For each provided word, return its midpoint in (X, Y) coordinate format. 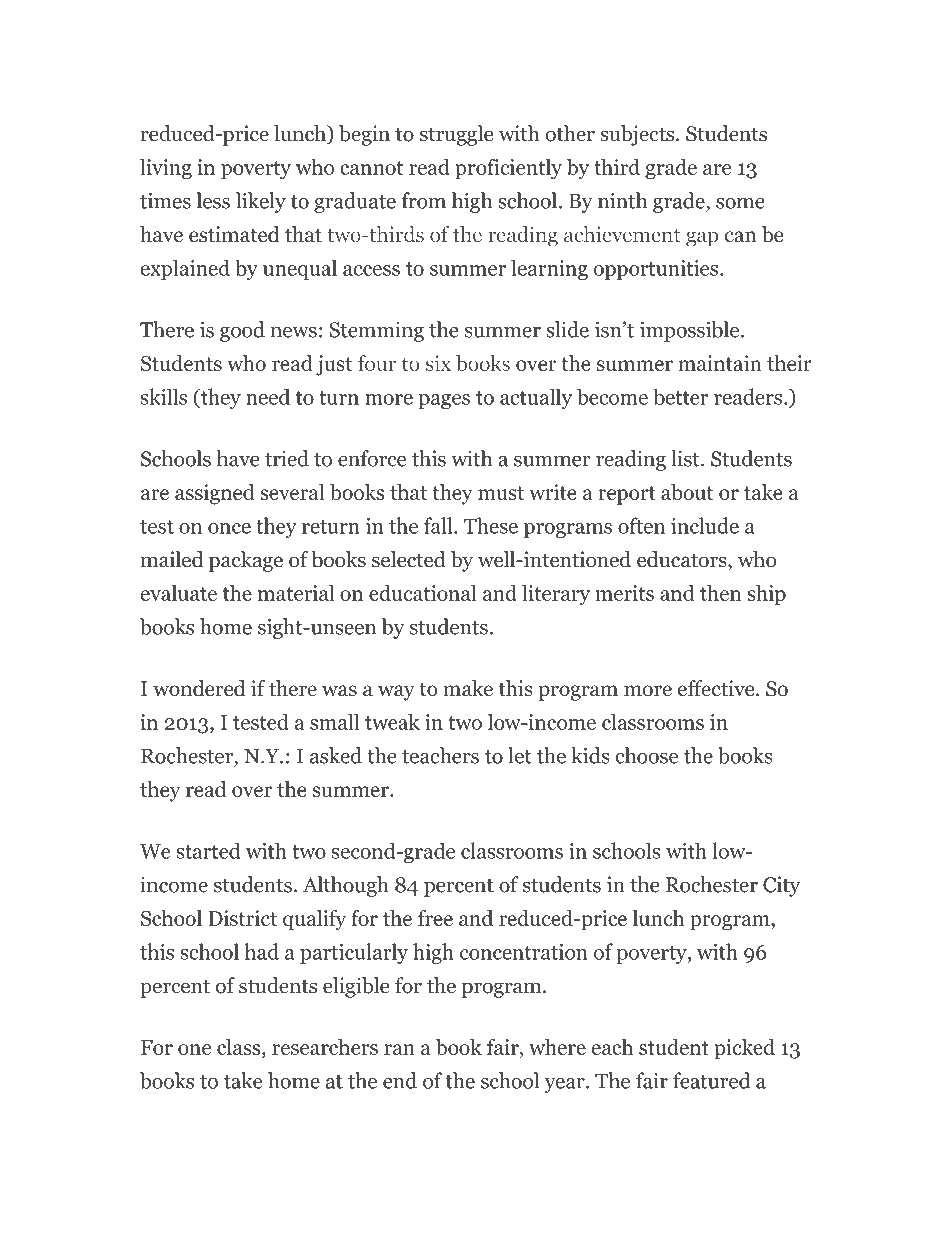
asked (336, 755)
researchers (325, 1046)
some (740, 203)
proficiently (508, 169)
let (520, 755)
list (686, 458)
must (501, 493)
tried (287, 458)
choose (647, 755)
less (213, 200)
